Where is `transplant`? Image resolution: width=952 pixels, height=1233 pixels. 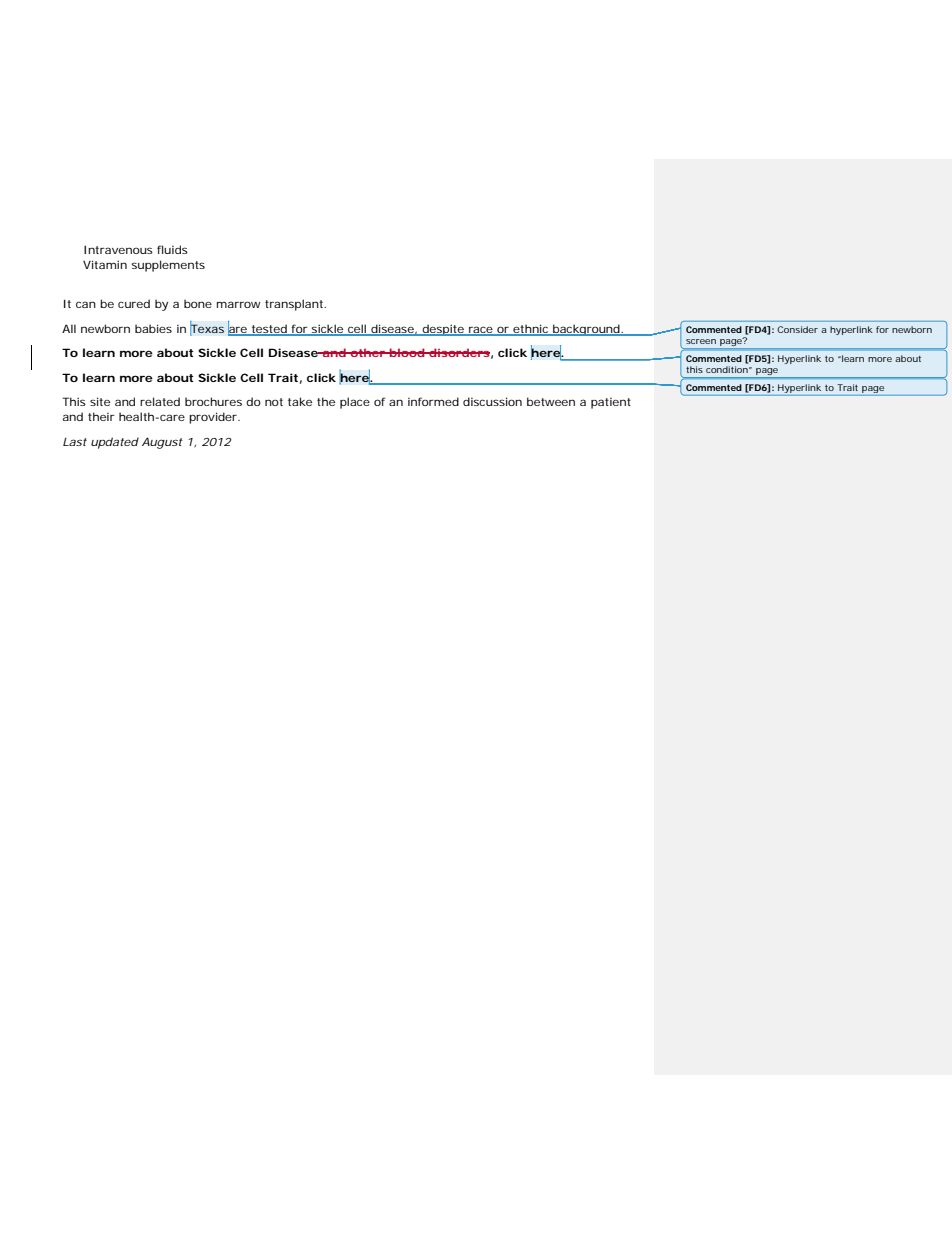
transplant is located at coordinates (295, 305).
